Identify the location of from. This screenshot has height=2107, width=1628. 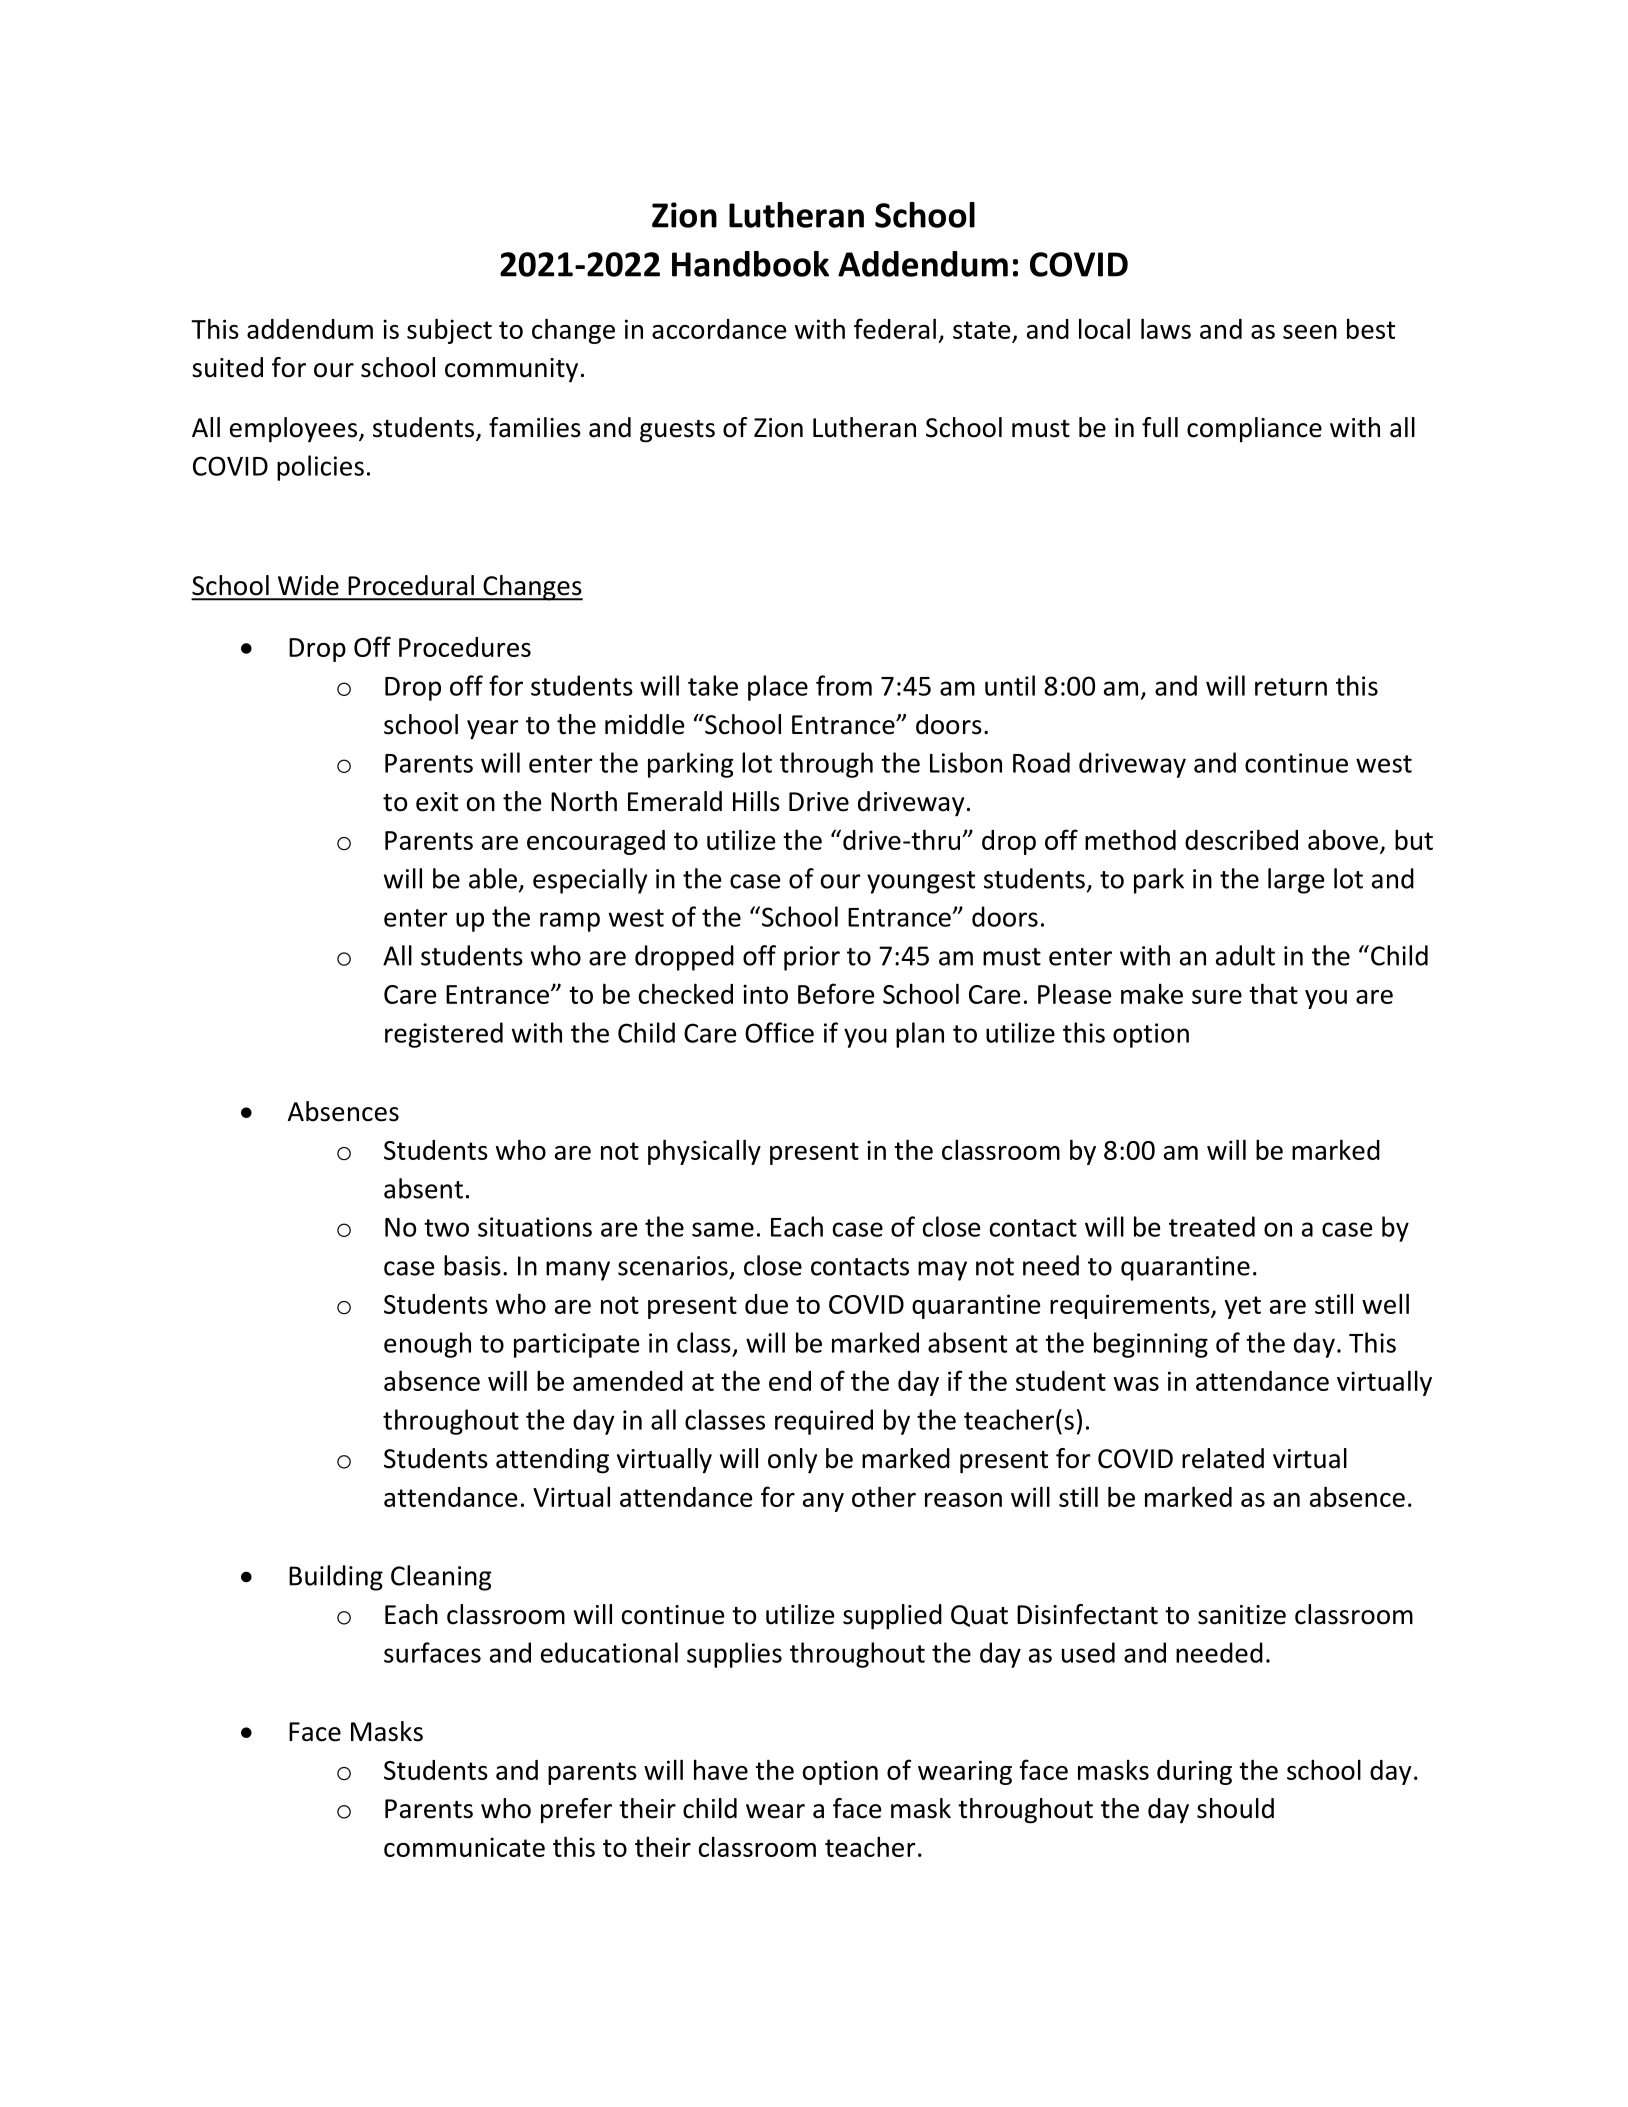
(844, 685).
